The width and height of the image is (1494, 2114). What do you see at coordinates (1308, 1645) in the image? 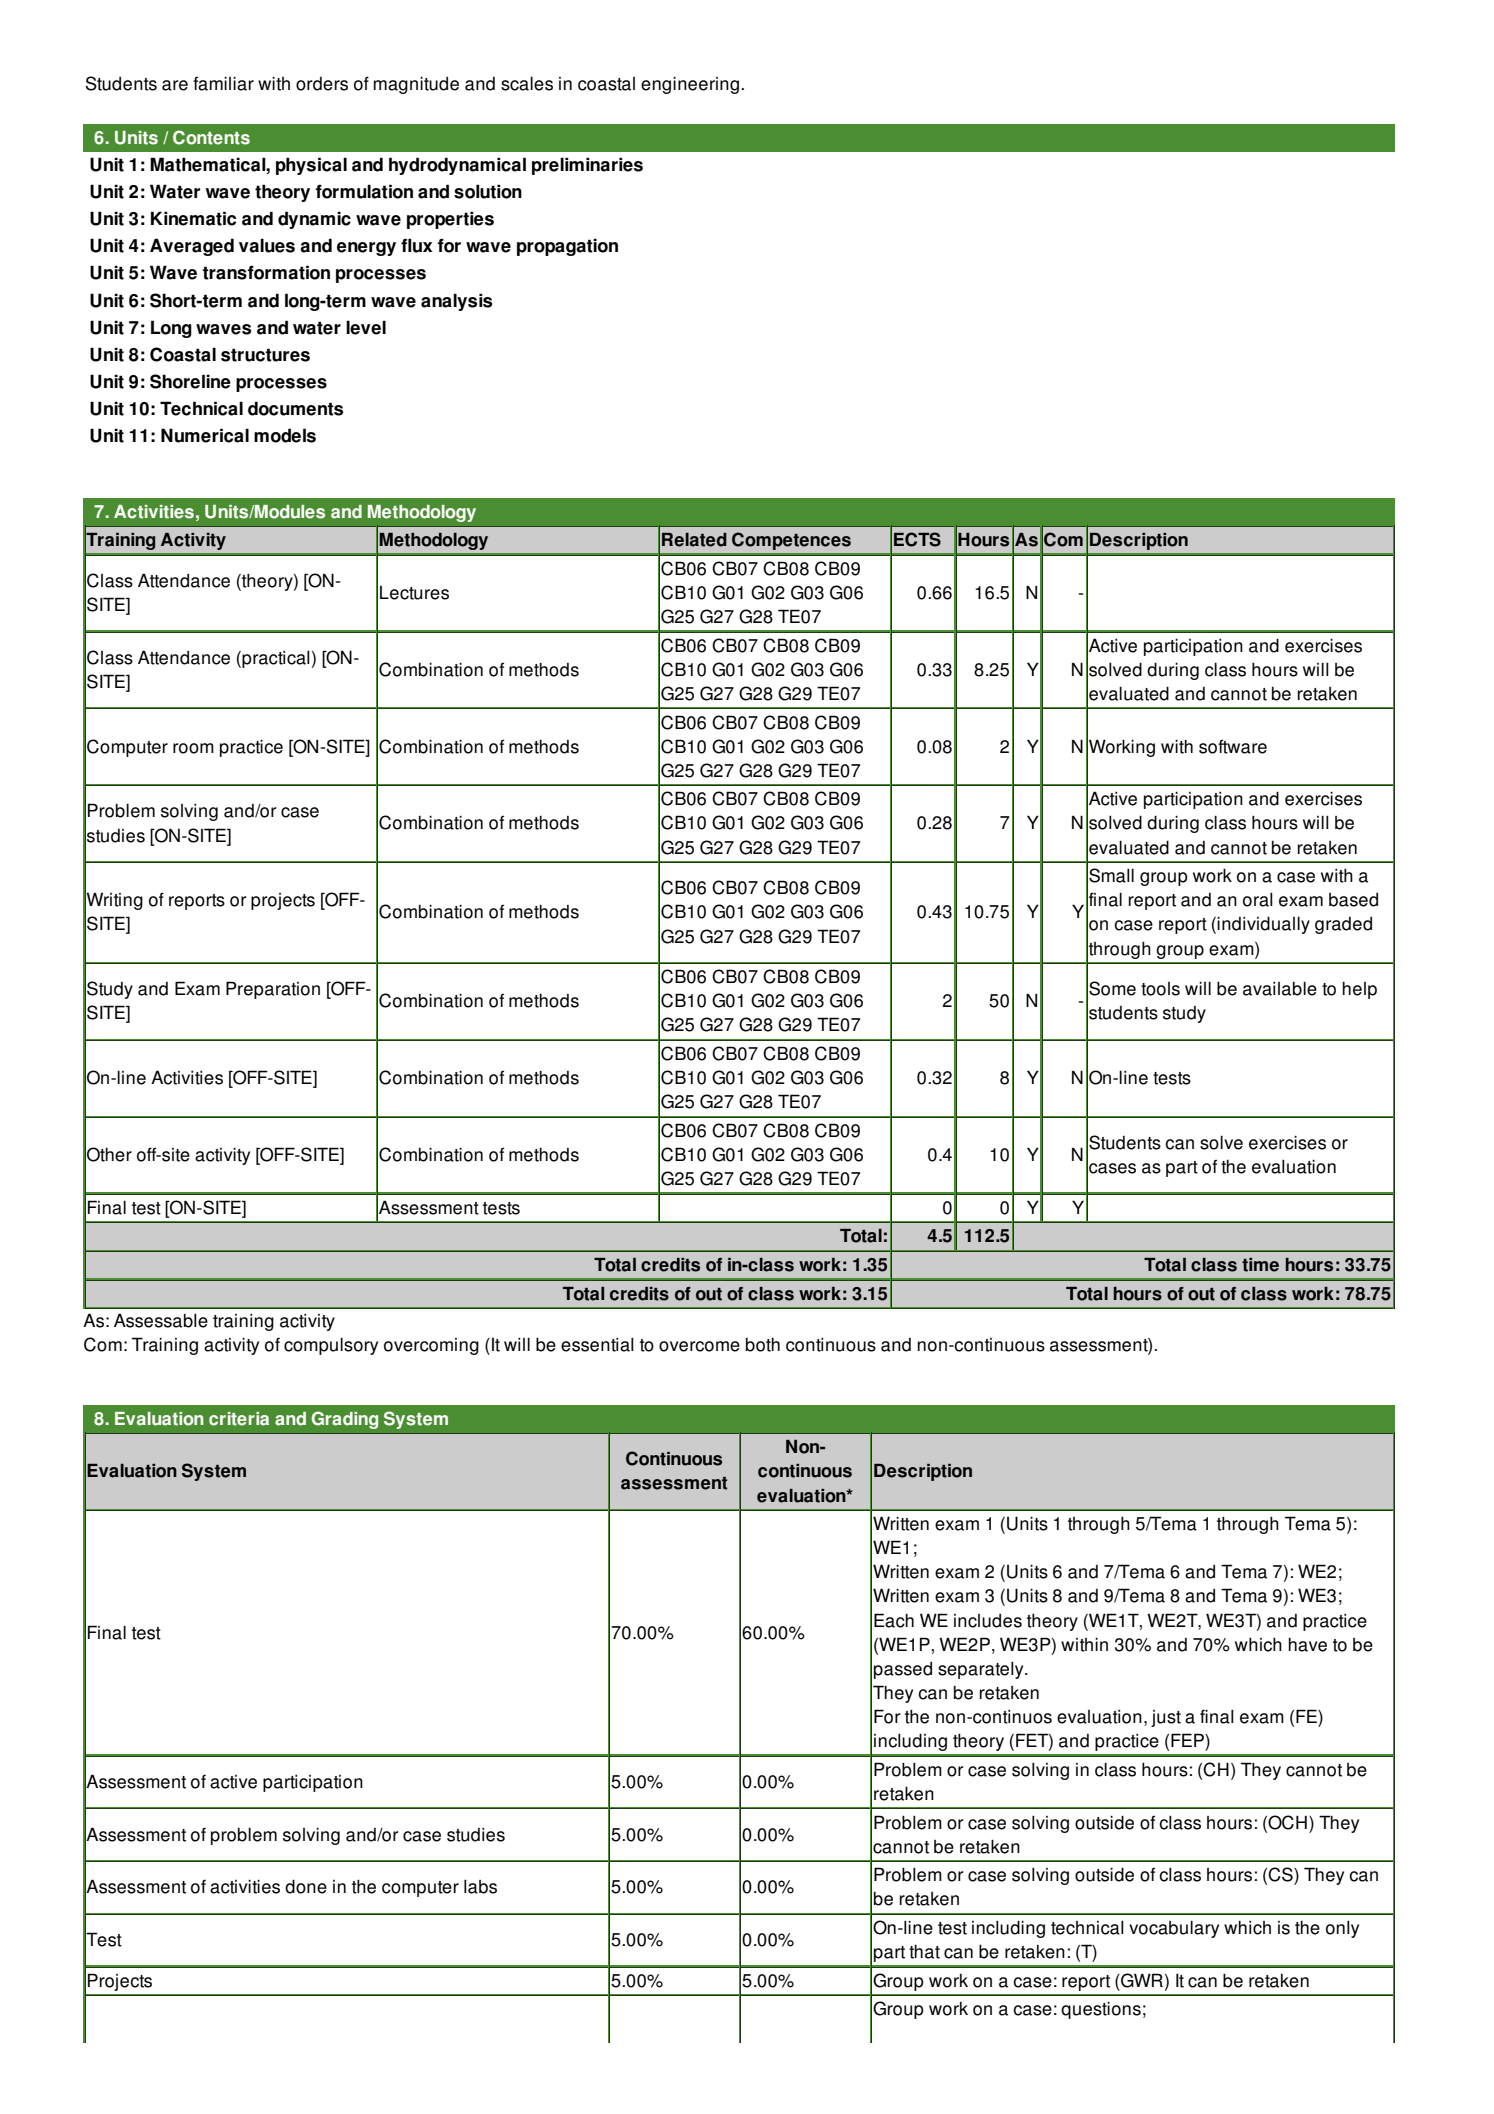
I see `have` at bounding box center [1308, 1645].
